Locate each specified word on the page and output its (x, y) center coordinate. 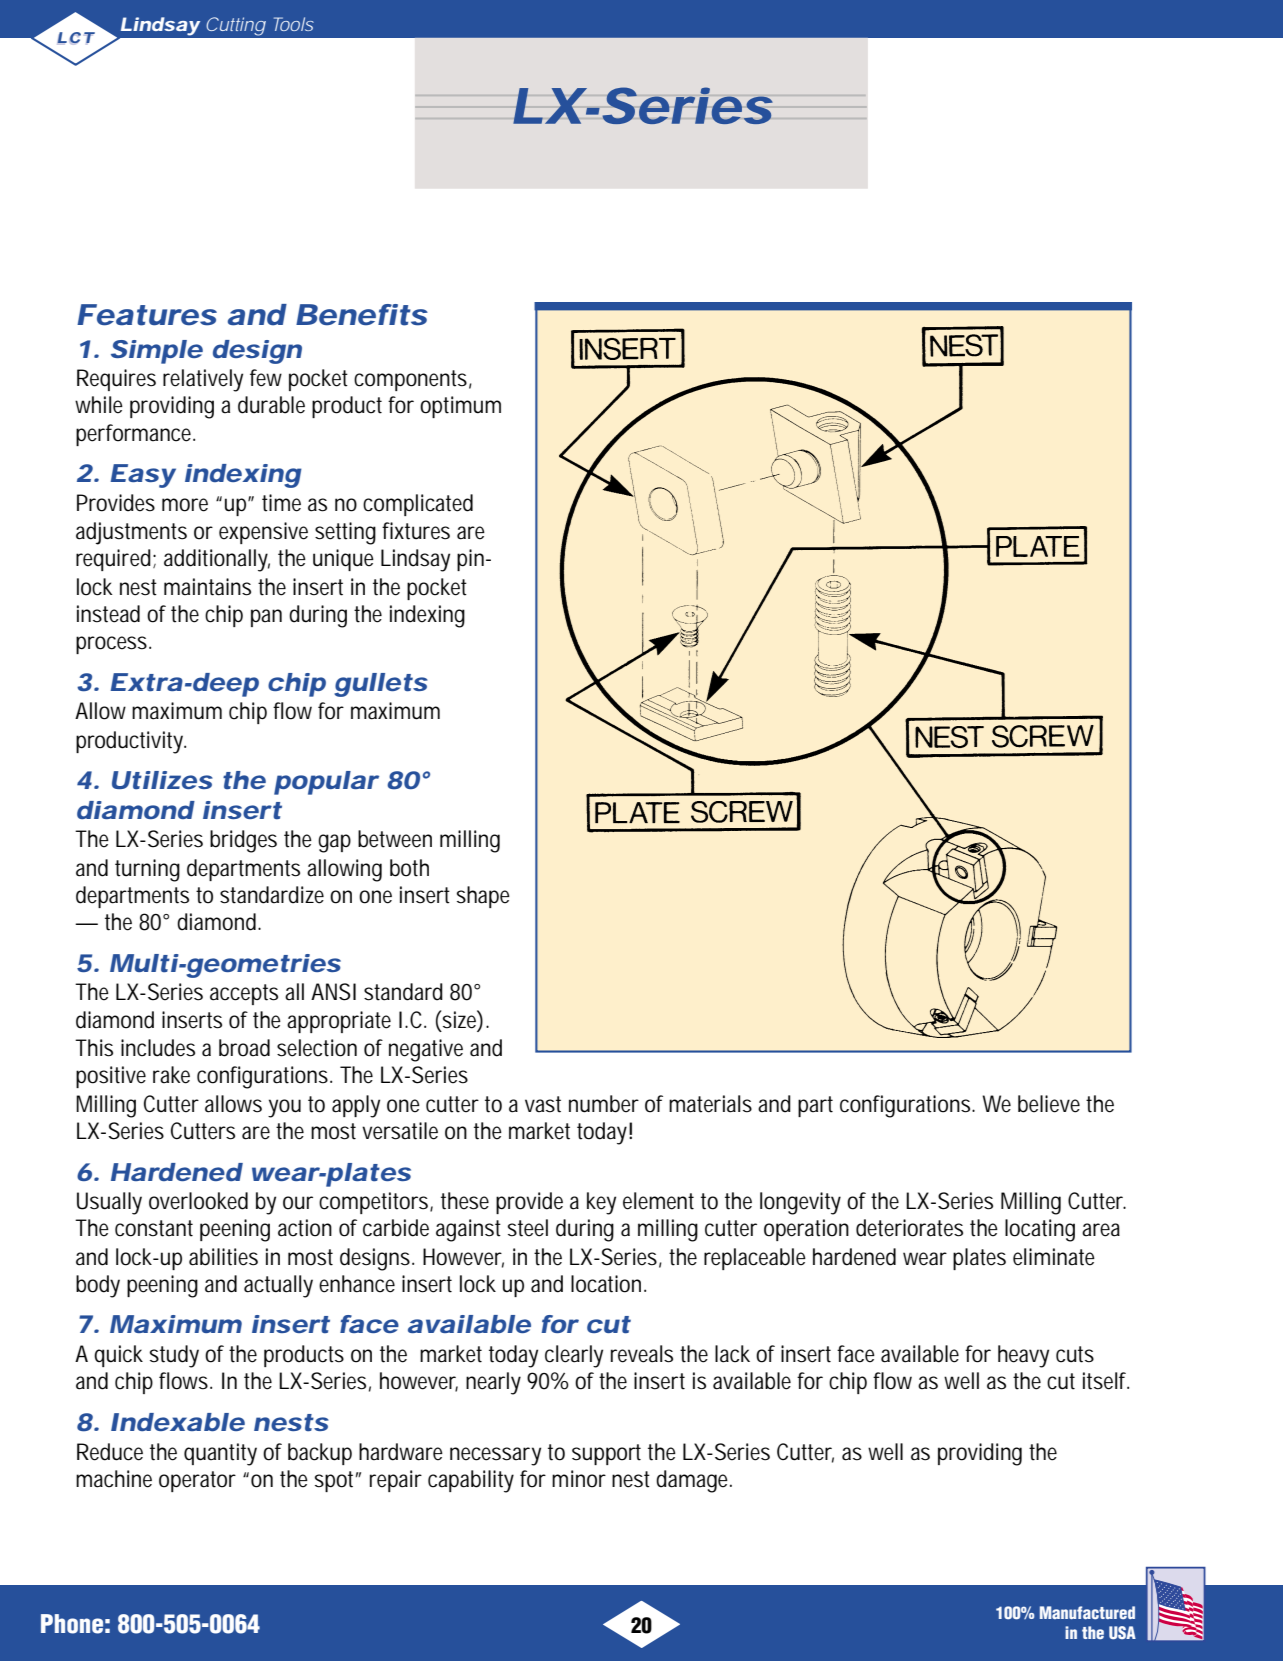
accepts (244, 994)
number (604, 1104)
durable (271, 405)
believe (1049, 1104)
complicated (418, 505)
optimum (460, 407)
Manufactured (1087, 1613)
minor (579, 1479)
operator (197, 1481)
